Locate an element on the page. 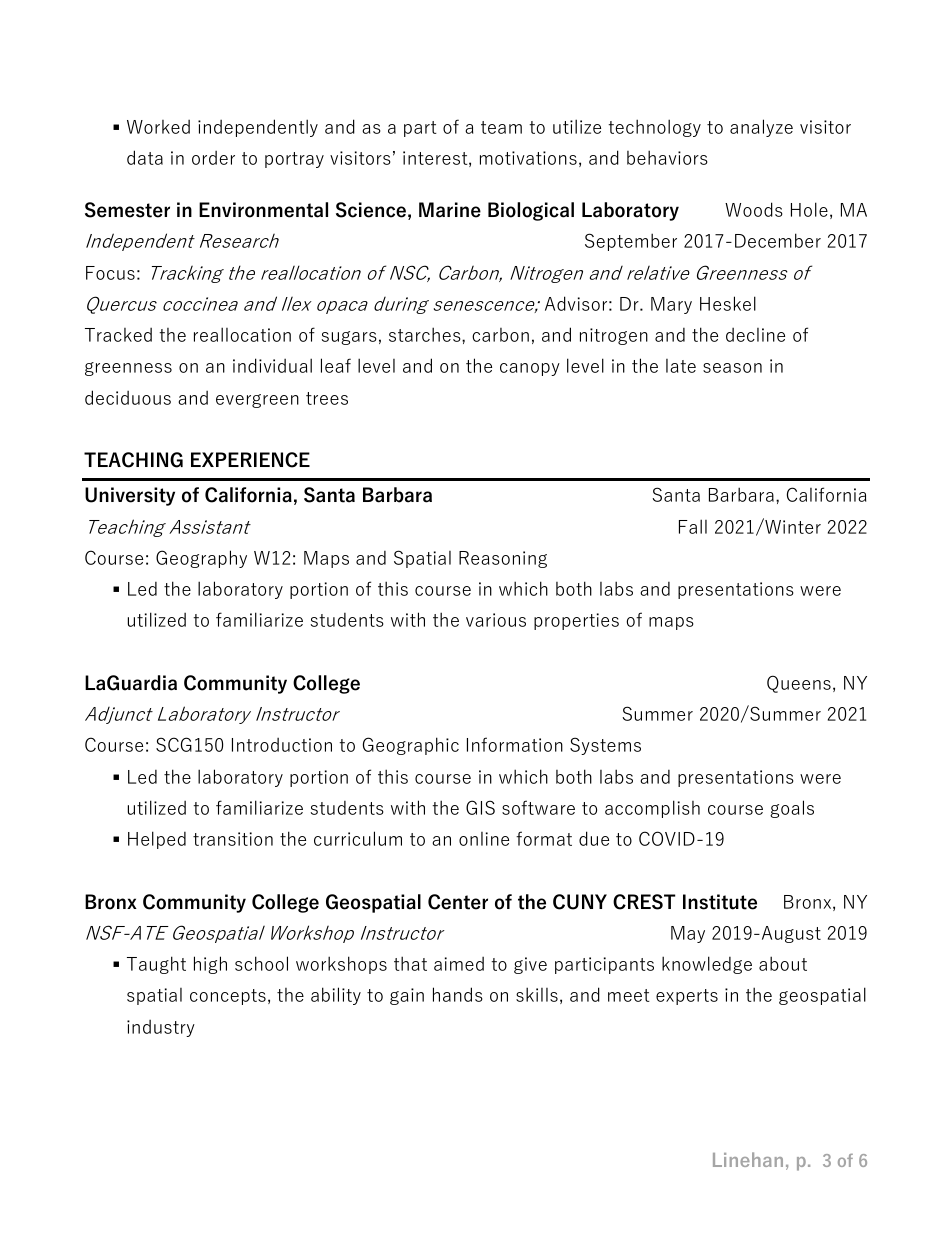 The width and height of the document is (952, 1233). various is located at coordinates (496, 620).
